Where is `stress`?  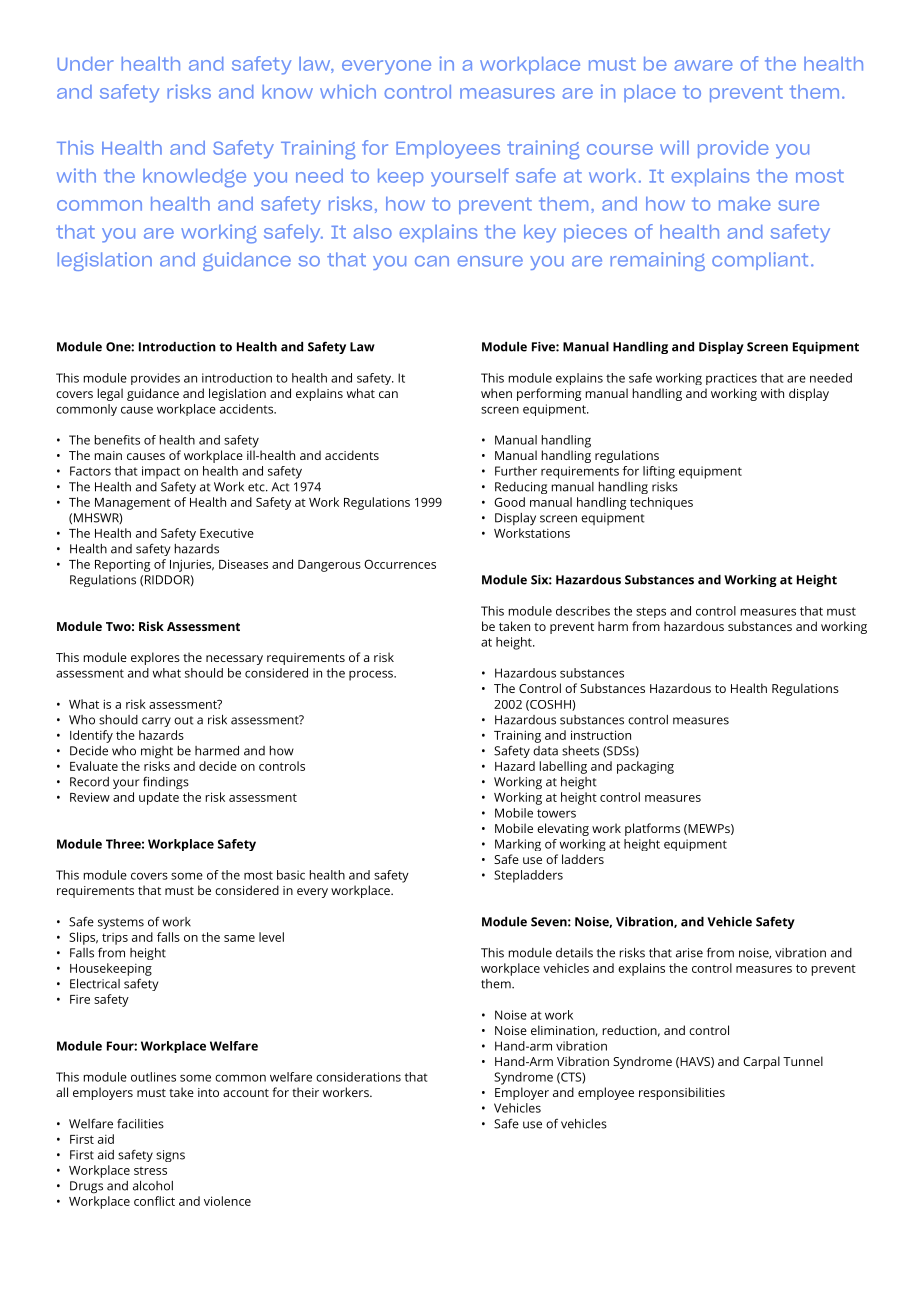 stress is located at coordinates (150, 1171).
